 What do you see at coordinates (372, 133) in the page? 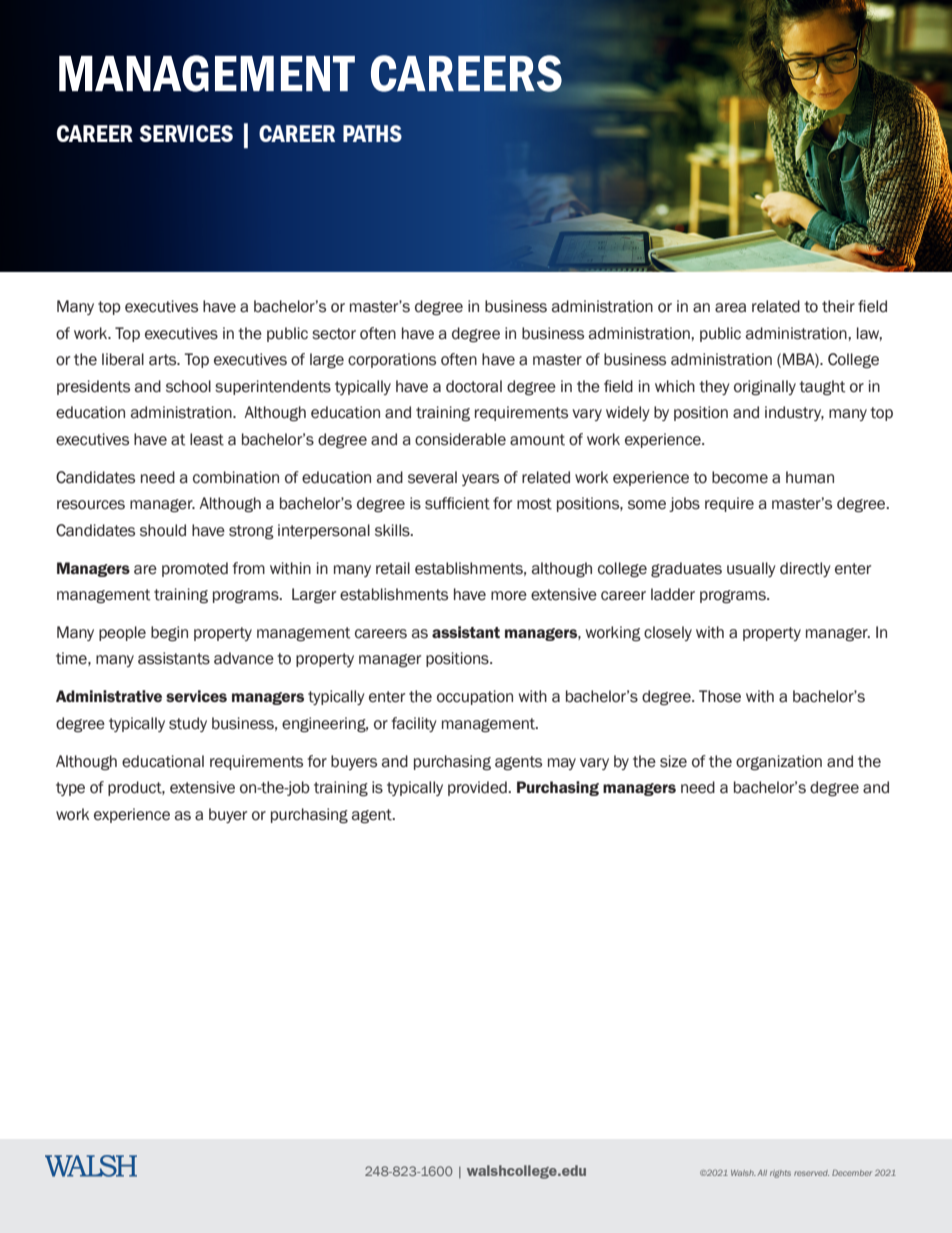
I see `PATHS` at bounding box center [372, 133].
